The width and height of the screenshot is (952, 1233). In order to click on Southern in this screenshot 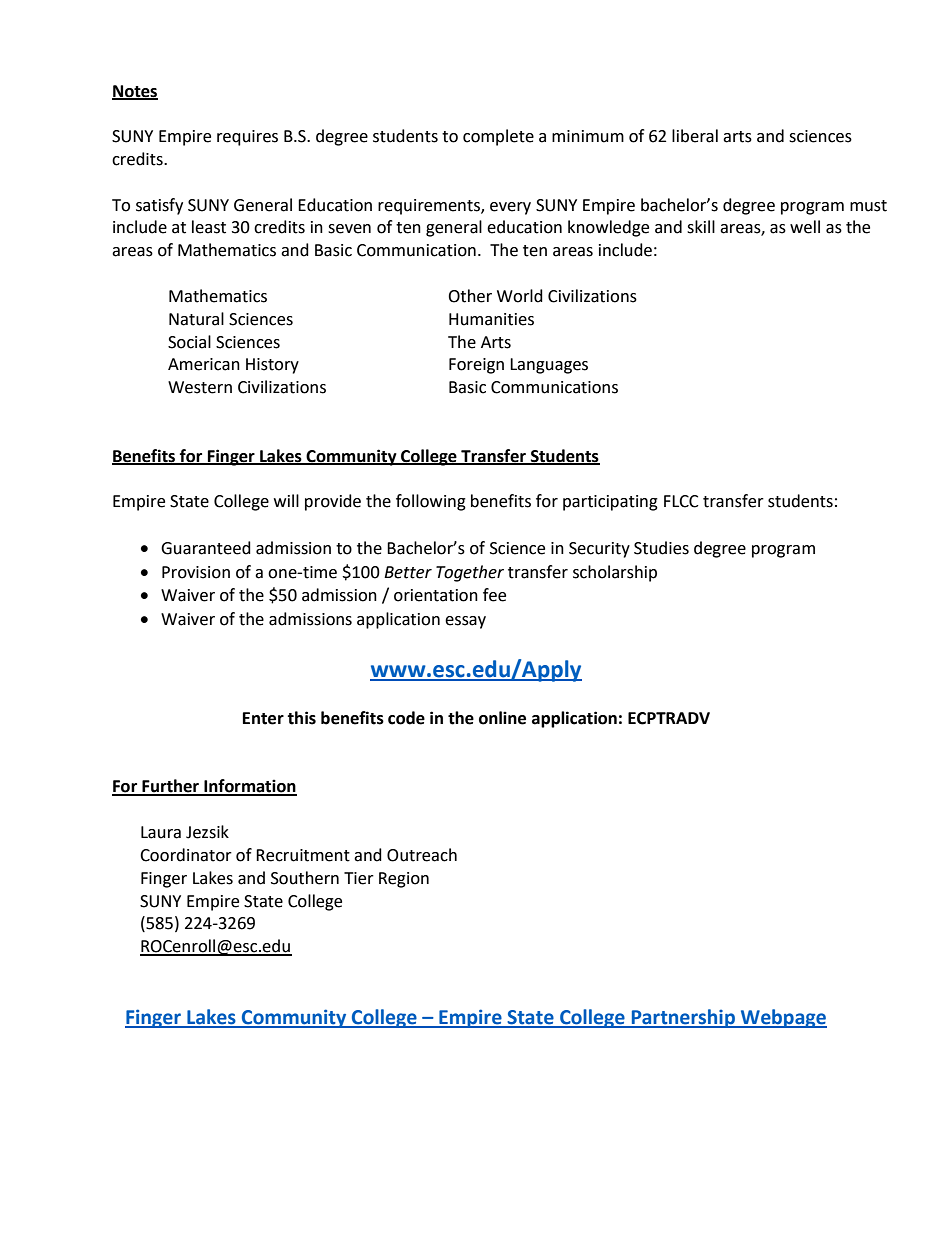, I will do `click(305, 878)`.
